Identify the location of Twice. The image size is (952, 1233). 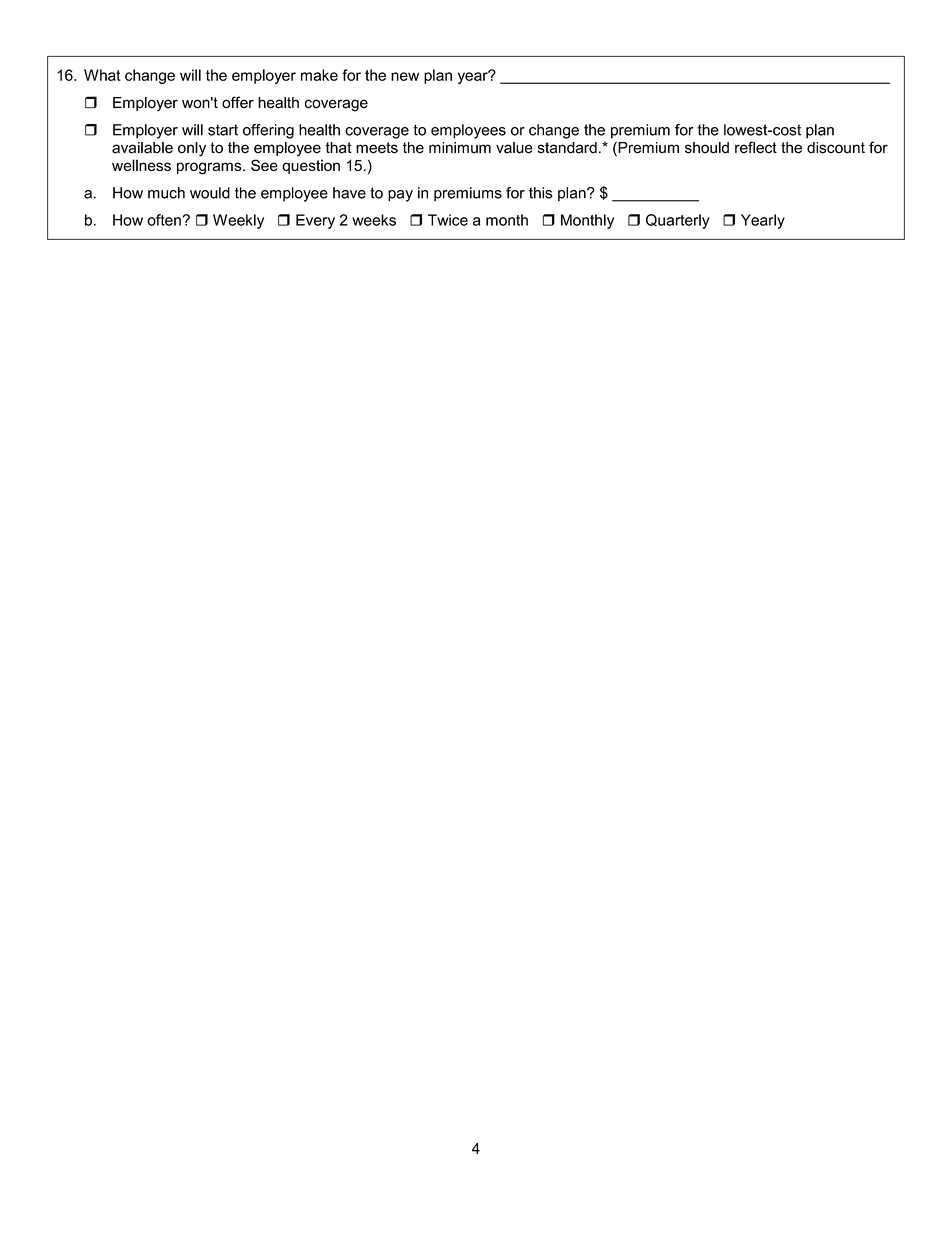
(448, 220).
